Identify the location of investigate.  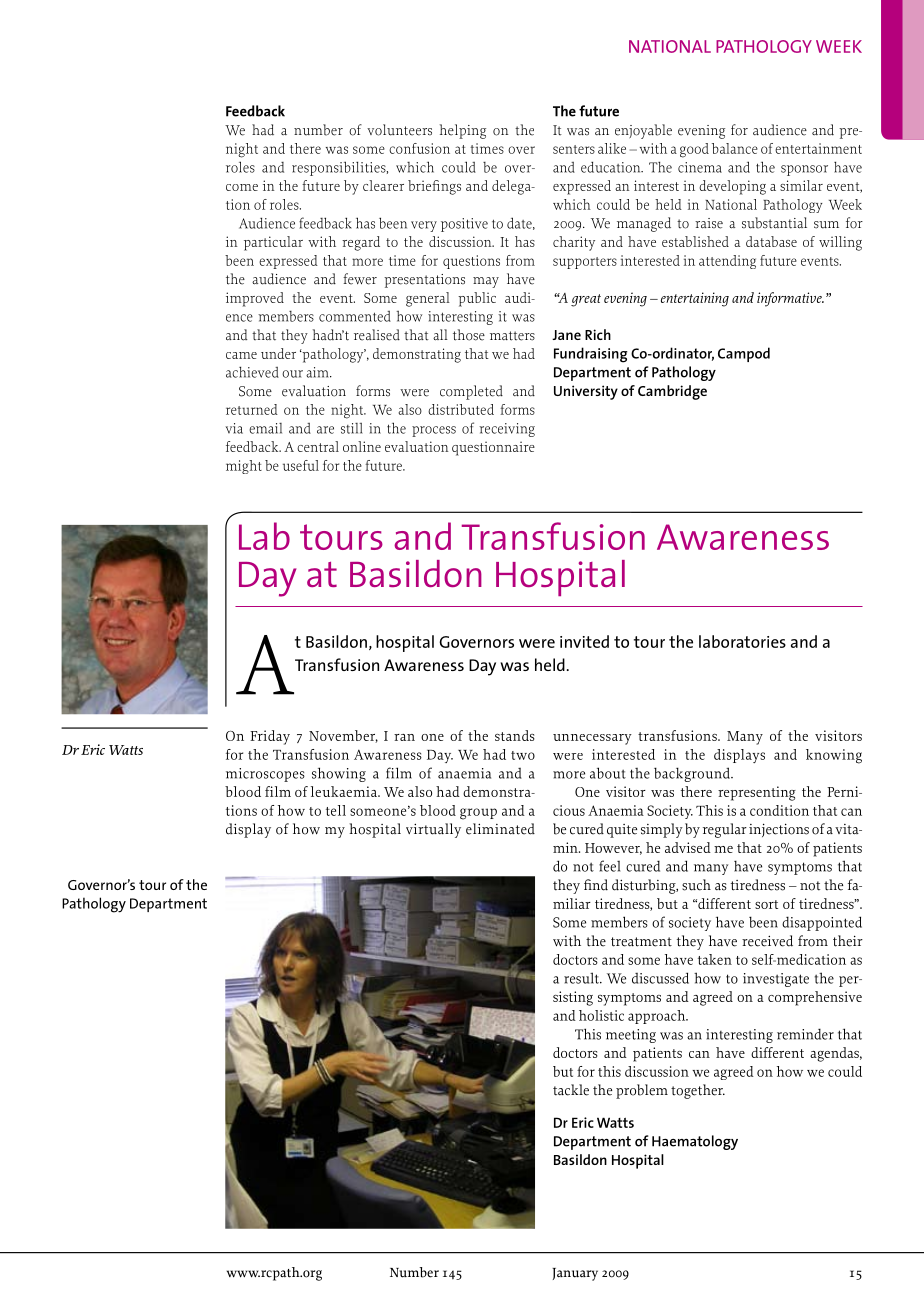
(776, 980).
